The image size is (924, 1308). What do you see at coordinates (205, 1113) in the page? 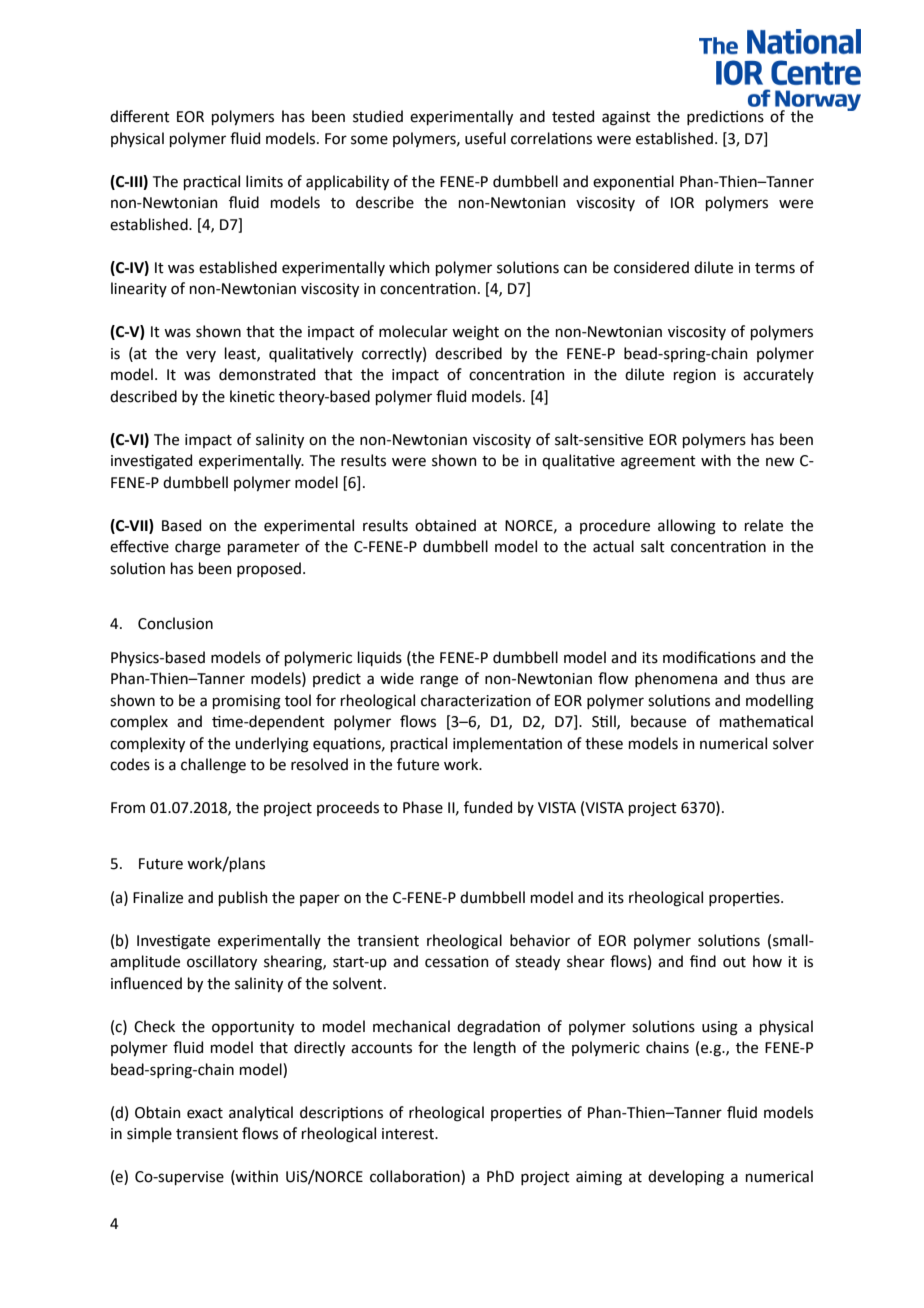
I see `exact` at bounding box center [205, 1113].
